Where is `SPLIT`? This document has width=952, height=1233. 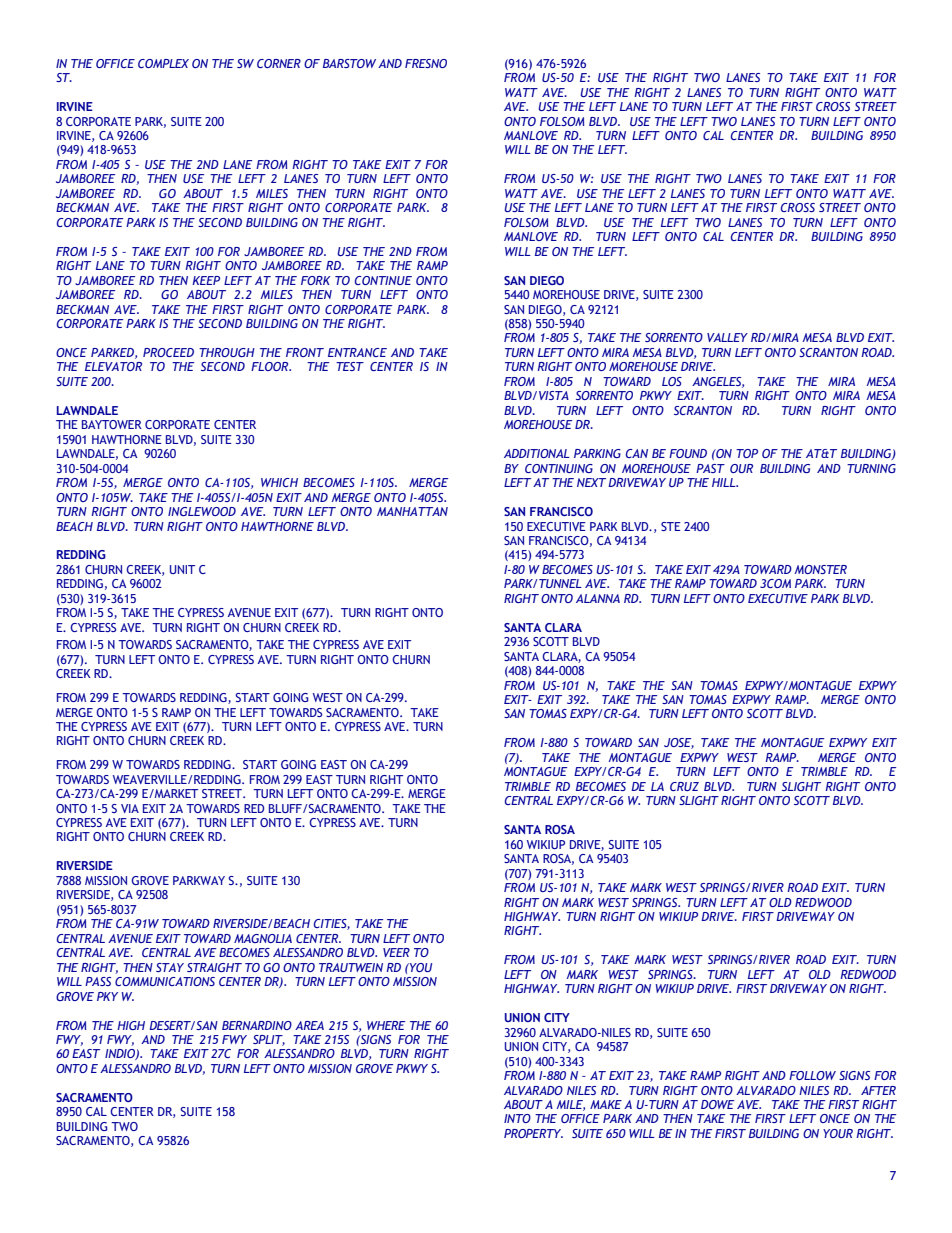 SPLIT is located at coordinates (269, 1040).
